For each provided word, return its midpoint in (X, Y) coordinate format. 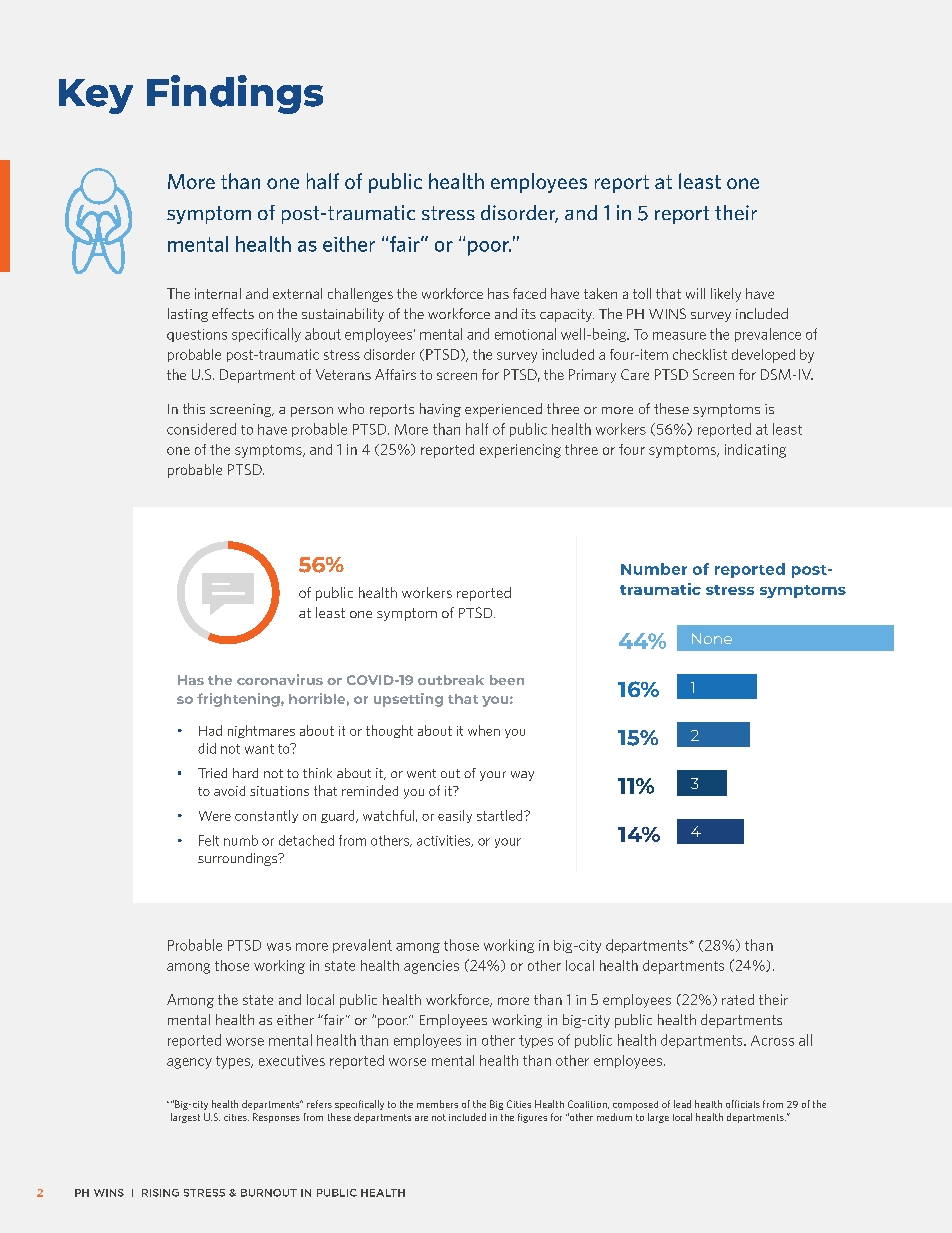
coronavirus (280, 679)
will (695, 293)
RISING (160, 1193)
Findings (235, 94)
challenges (360, 295)
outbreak (451, 680)
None (712, 638)
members (437, 1104)
